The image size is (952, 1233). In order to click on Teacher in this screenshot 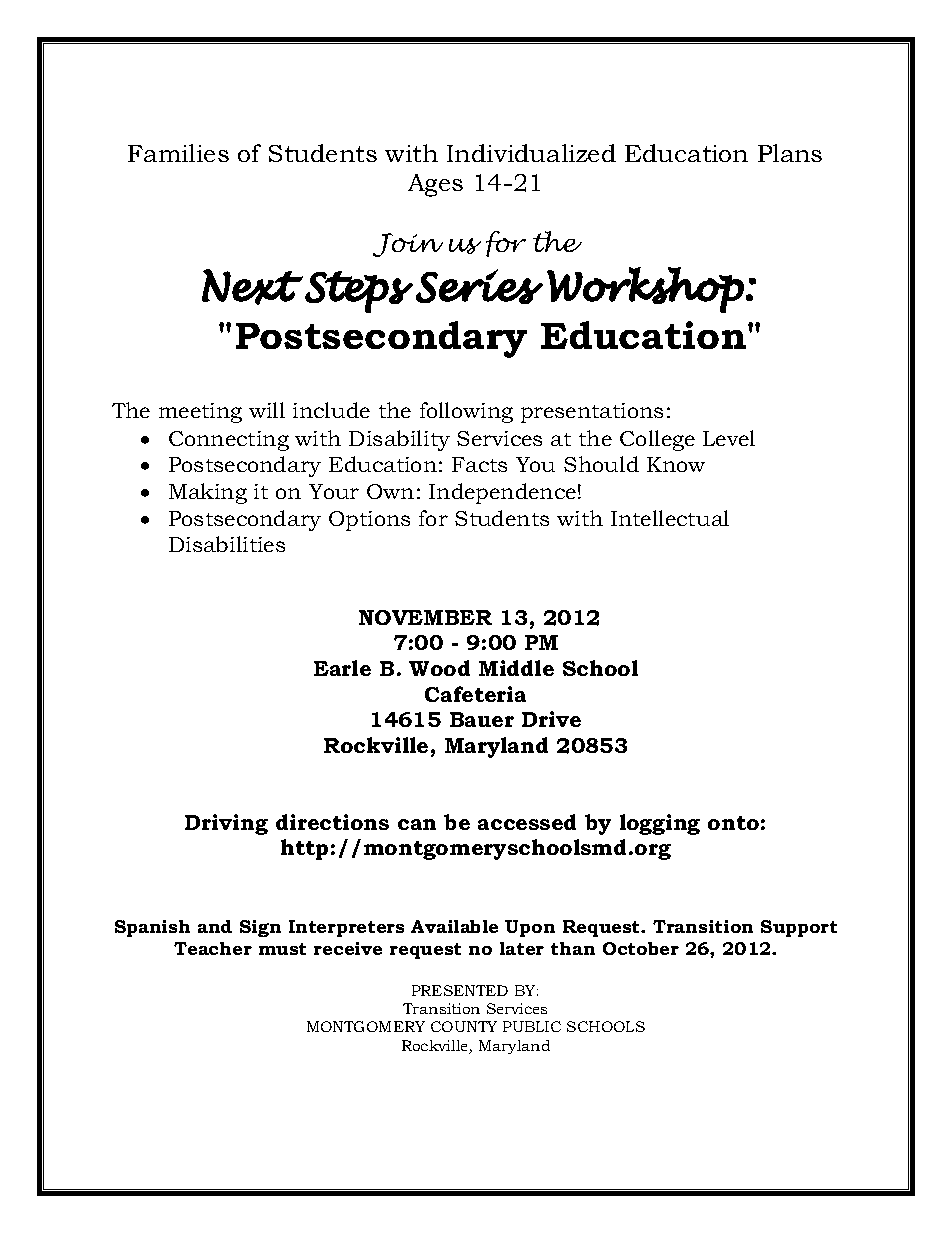, I will do `click(213, 948)`.
